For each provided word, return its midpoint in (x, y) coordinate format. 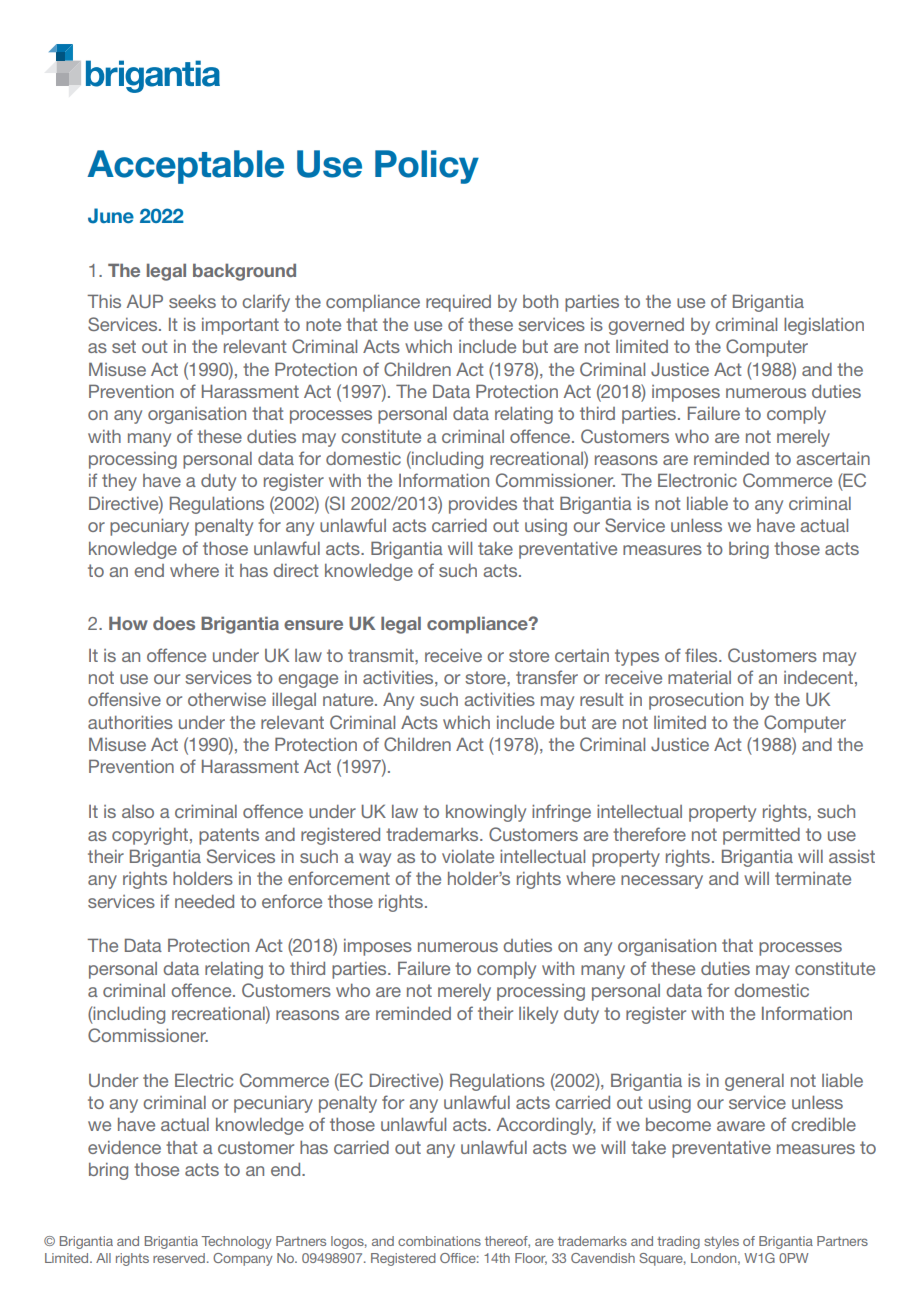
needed (204, 901)
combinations (439, 1241)
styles (721, 1242)
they (119, 482)
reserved (179, 1258)
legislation (824, 326)
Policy (427, 167)
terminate (813, 878)
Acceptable (185, 167)
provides (483, 505)
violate (468, 856)
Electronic (697, 480)
